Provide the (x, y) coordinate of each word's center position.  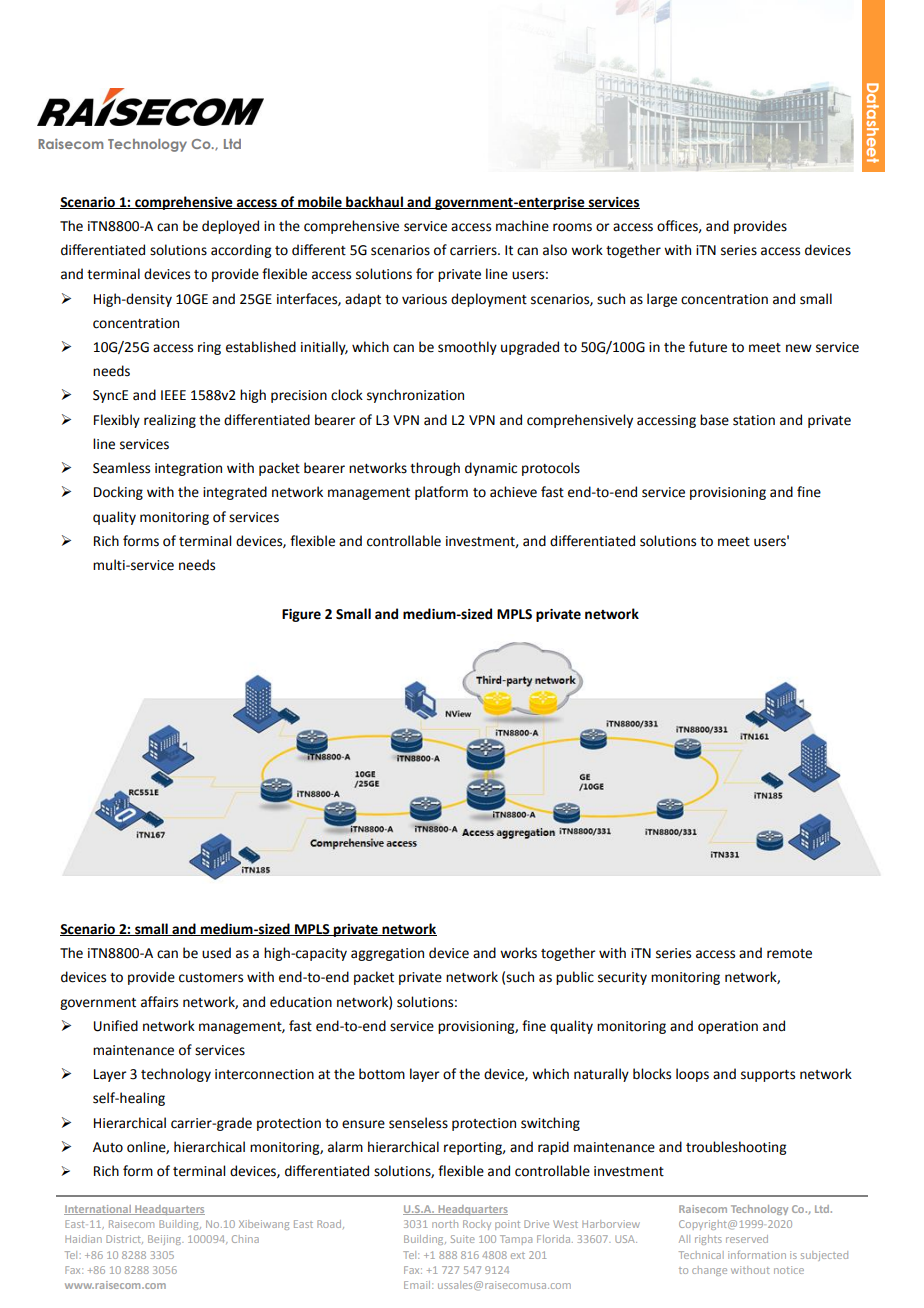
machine (522, 226)
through (435, 469)
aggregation (387, 954)
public (575, 978)
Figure (301, 615)
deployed (230, 227)
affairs (159, 1002)
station (754, 420)
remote (789, 954)
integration (188, 469)
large (662, 300)
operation (728, 1027)
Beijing (165, 1240)
